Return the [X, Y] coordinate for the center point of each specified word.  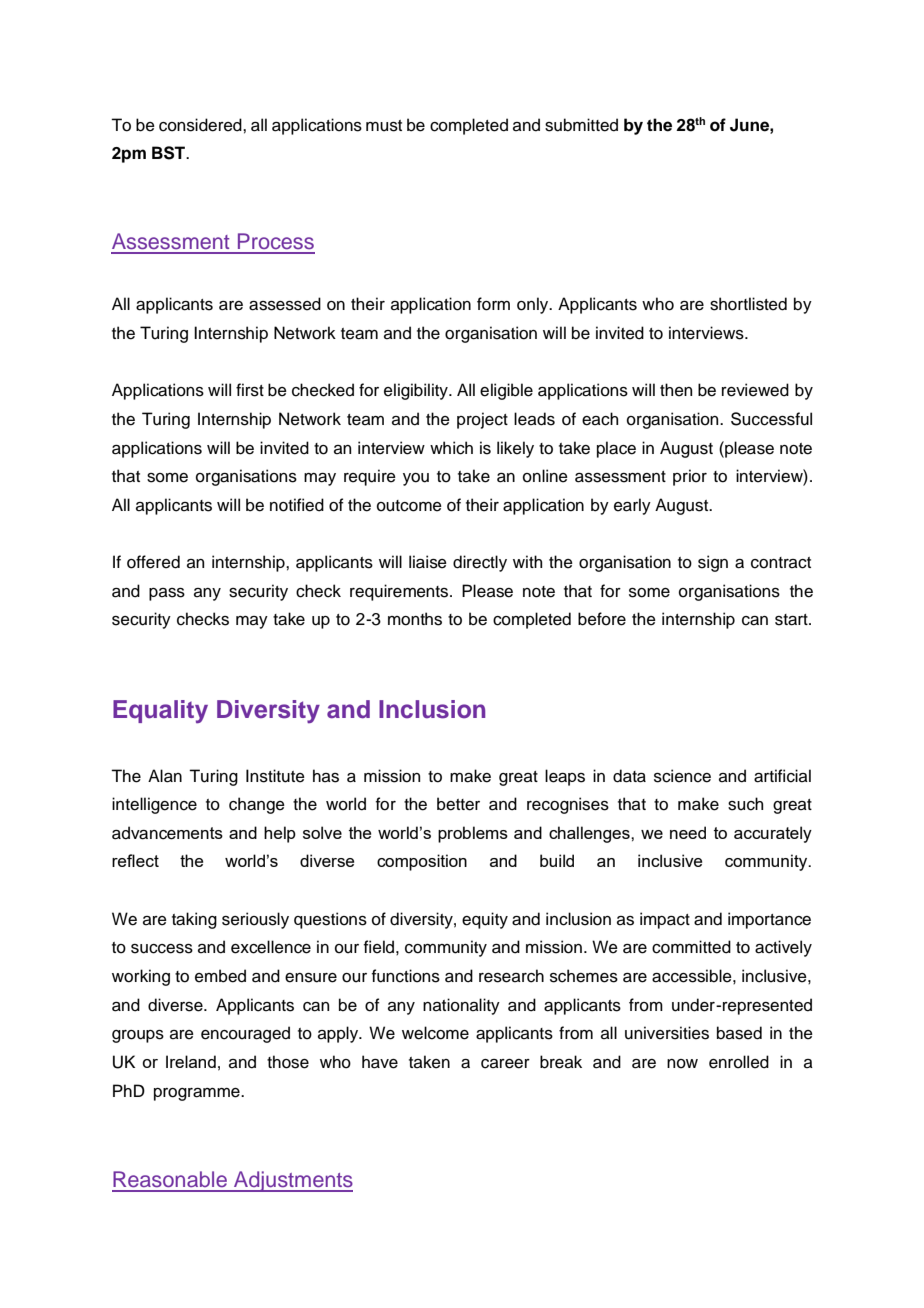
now [682, 1064]
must [384, 126]
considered [201, 125]
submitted [581, 125]
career [505, 1064]
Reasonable [170, 1179]
